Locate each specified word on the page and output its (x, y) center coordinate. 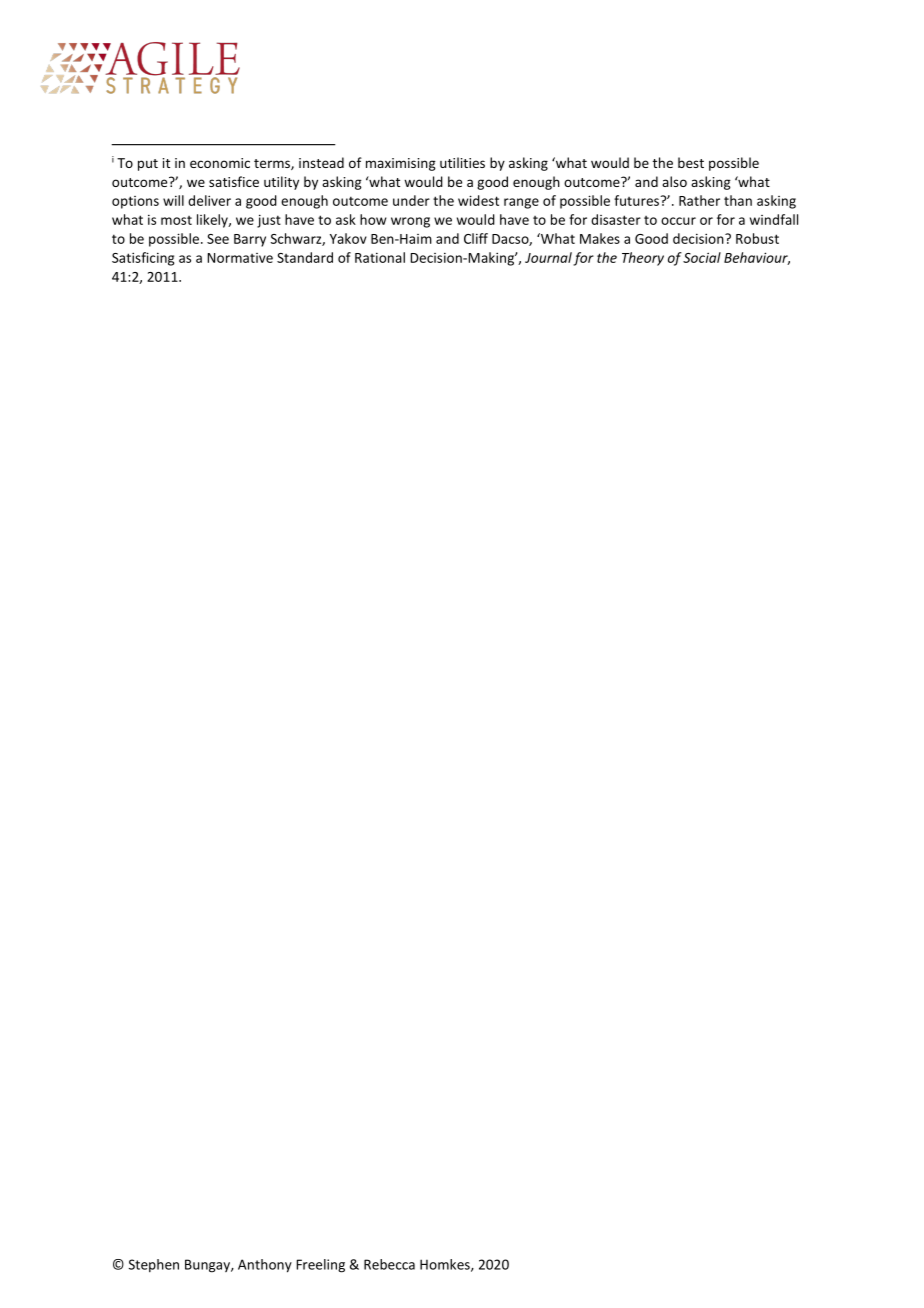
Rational (380, 257)
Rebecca (389, 1264)
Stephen (154, 1265)
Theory (643, 259)
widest (478, 200)
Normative (240, 258)
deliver (209, 200)
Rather (699, 200)
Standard (305, 257)
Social (702, 257)
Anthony (265, 1266)
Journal (548, 257)
